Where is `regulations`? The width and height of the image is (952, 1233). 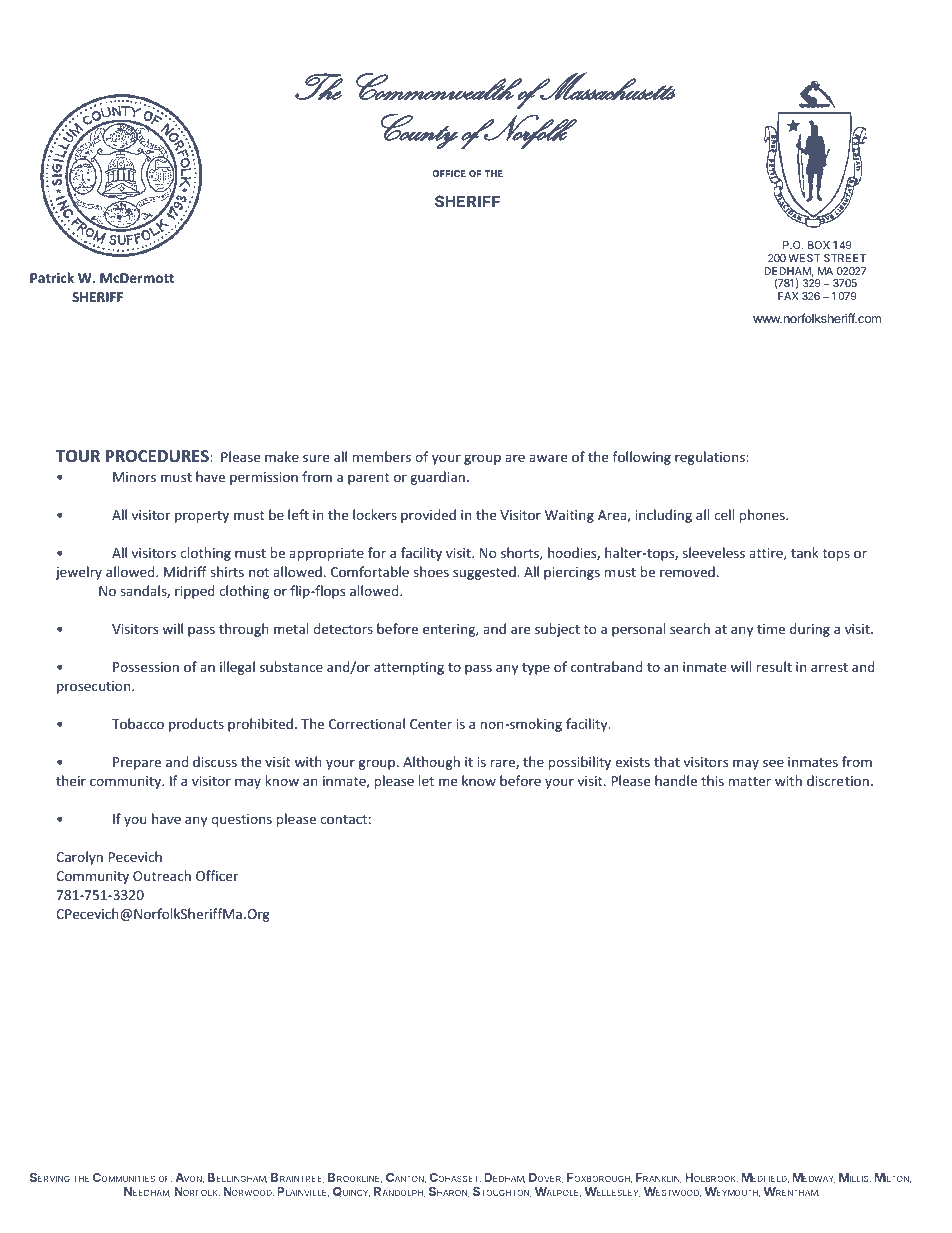
regulations is located at coordinates (711, 458).
